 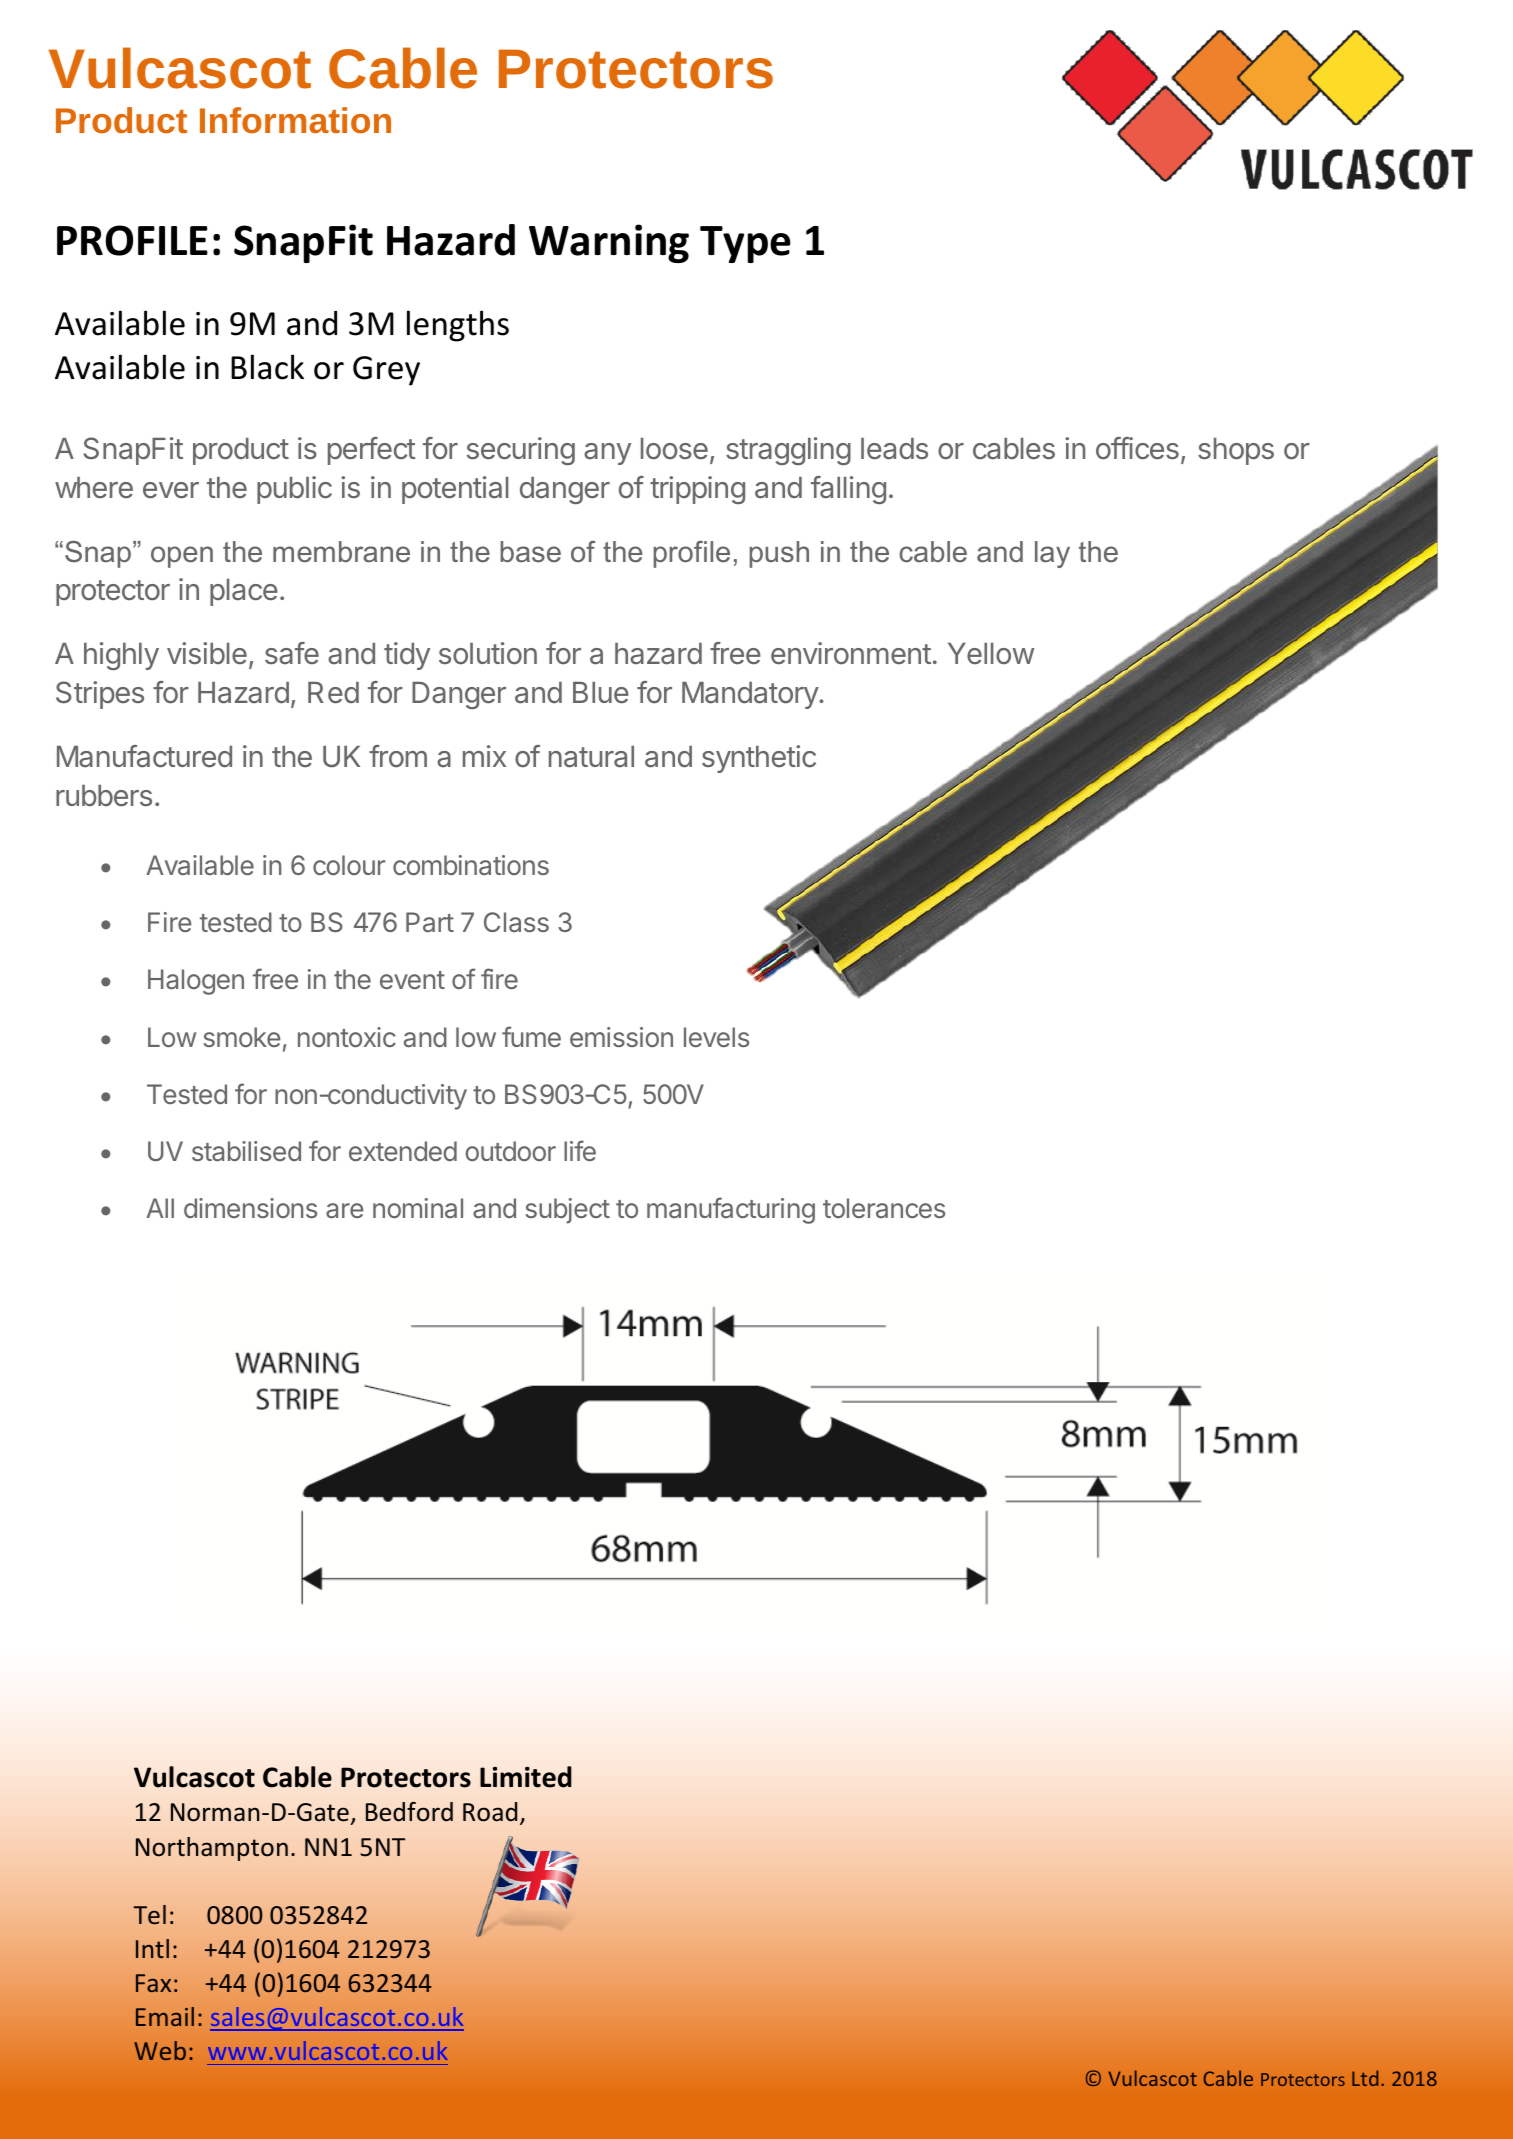 I want to click on tolerances, so click(x=884, y=1208).
